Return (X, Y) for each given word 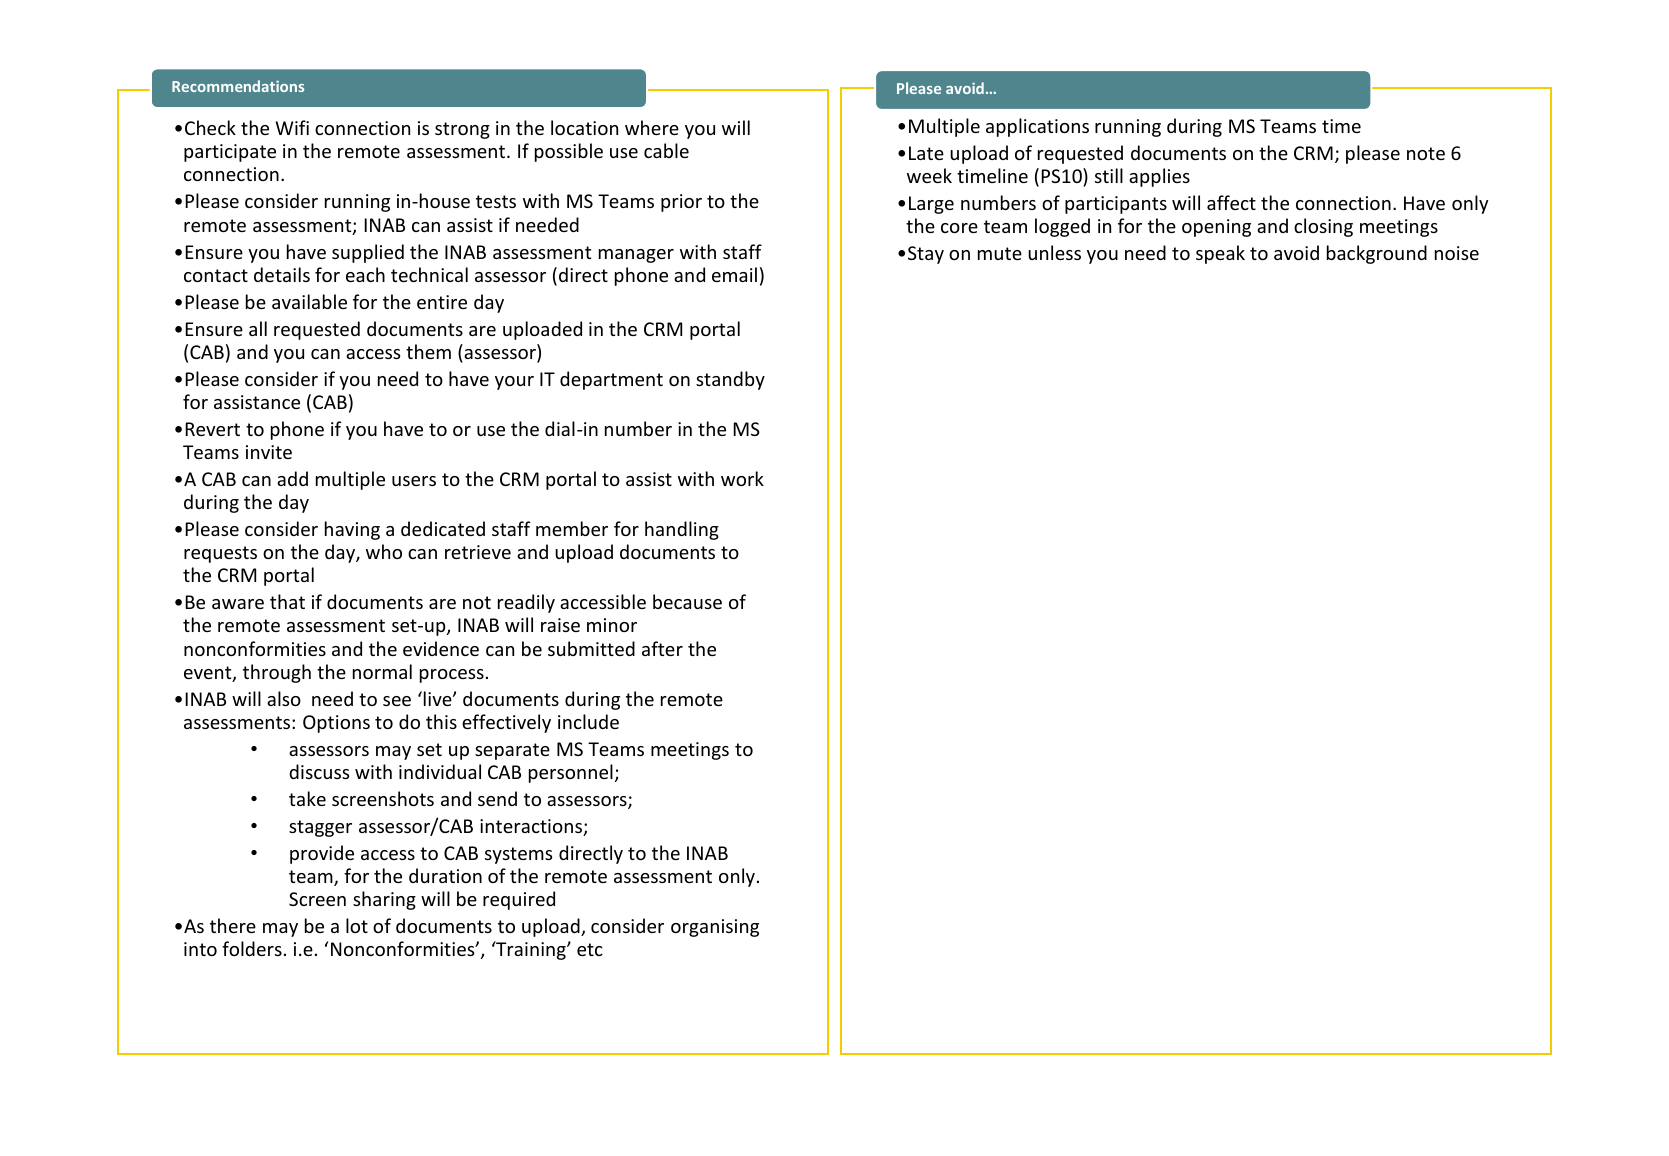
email (734, 274)
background (1377, 254)
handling (682, 530)
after (662, 648)
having (352, 530)
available (309, 301)
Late (926, 153)
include (588, 721)
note (1426, 153)
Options (336, 724)
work (742, 478)
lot (357, 925)
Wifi (292, 127)
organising (715, 928)
